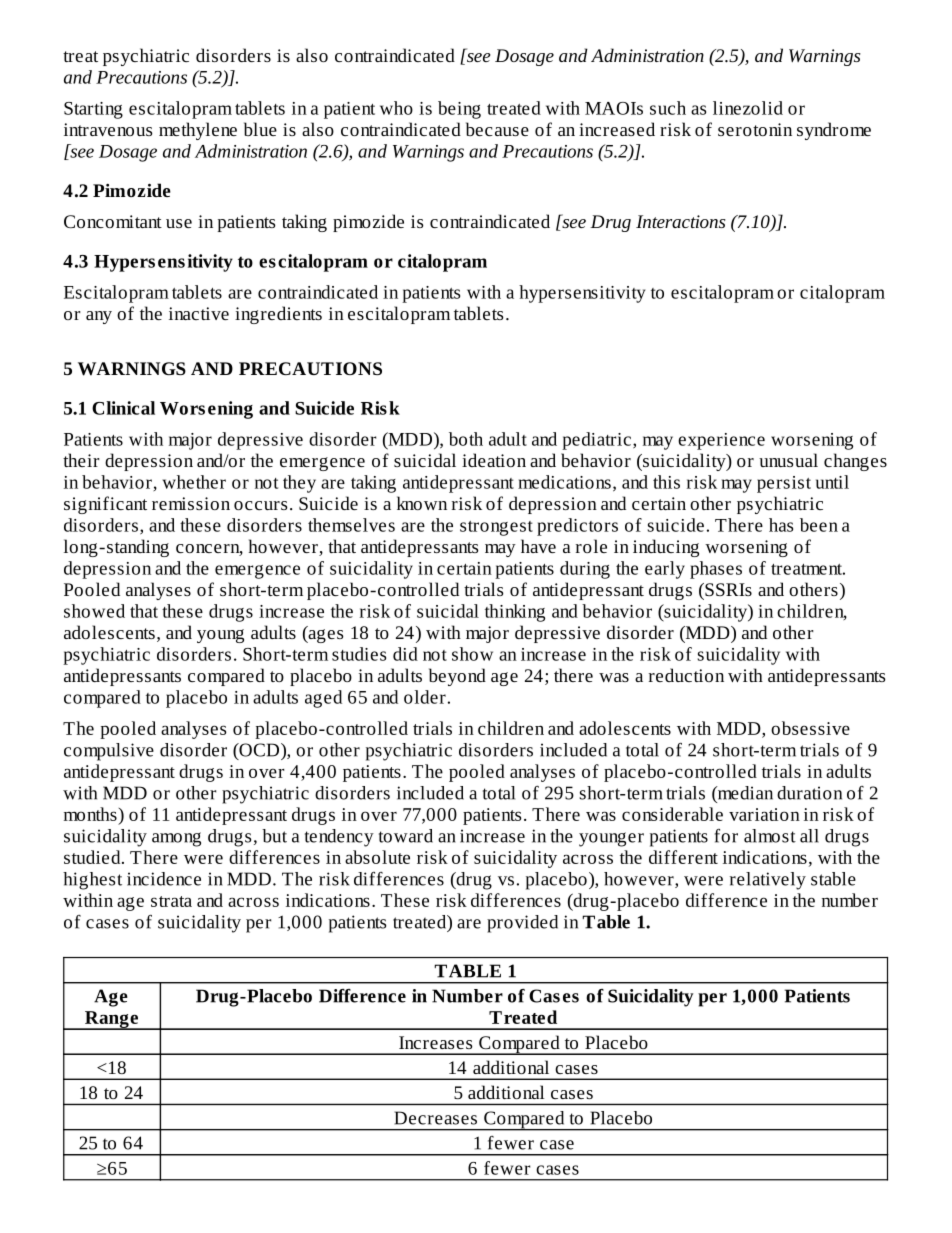 The height and width of the screenshot is (1233, 952). Describe the element at coordinates (755, 129) in the screenshot. I see `serotonin` at that location.
